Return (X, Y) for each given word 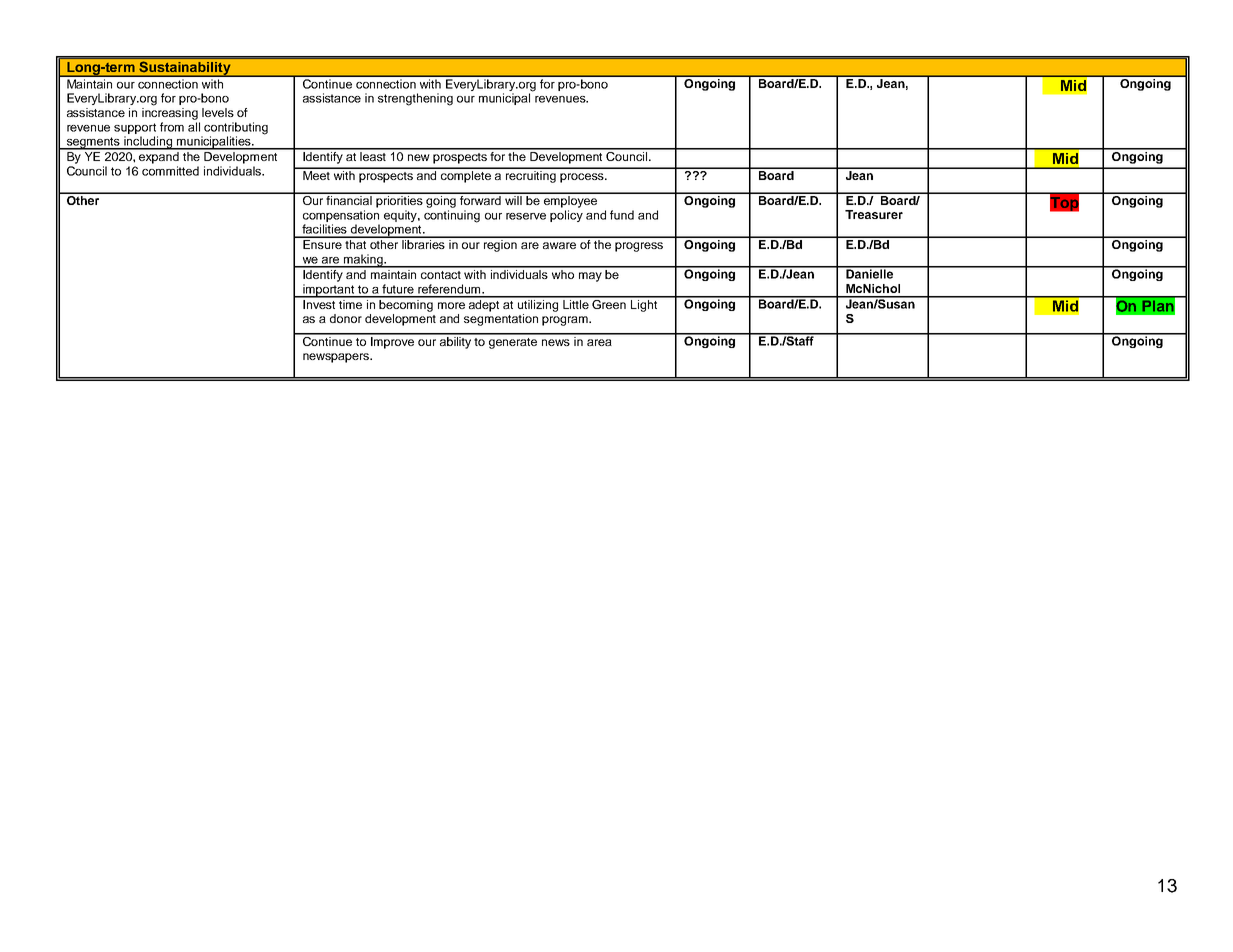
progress (639, 247)
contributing (236, 128)
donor (346, 318)
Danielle (870, 273)
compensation (341, 216)
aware (559, 245)
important (329, 291)
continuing (452, 216)
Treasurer (874, 214)
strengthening (415, 99)
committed (170, 171)
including (148, 143)
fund (622, 215)
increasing (170, 112)
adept (484, 304)
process (583, 178)
